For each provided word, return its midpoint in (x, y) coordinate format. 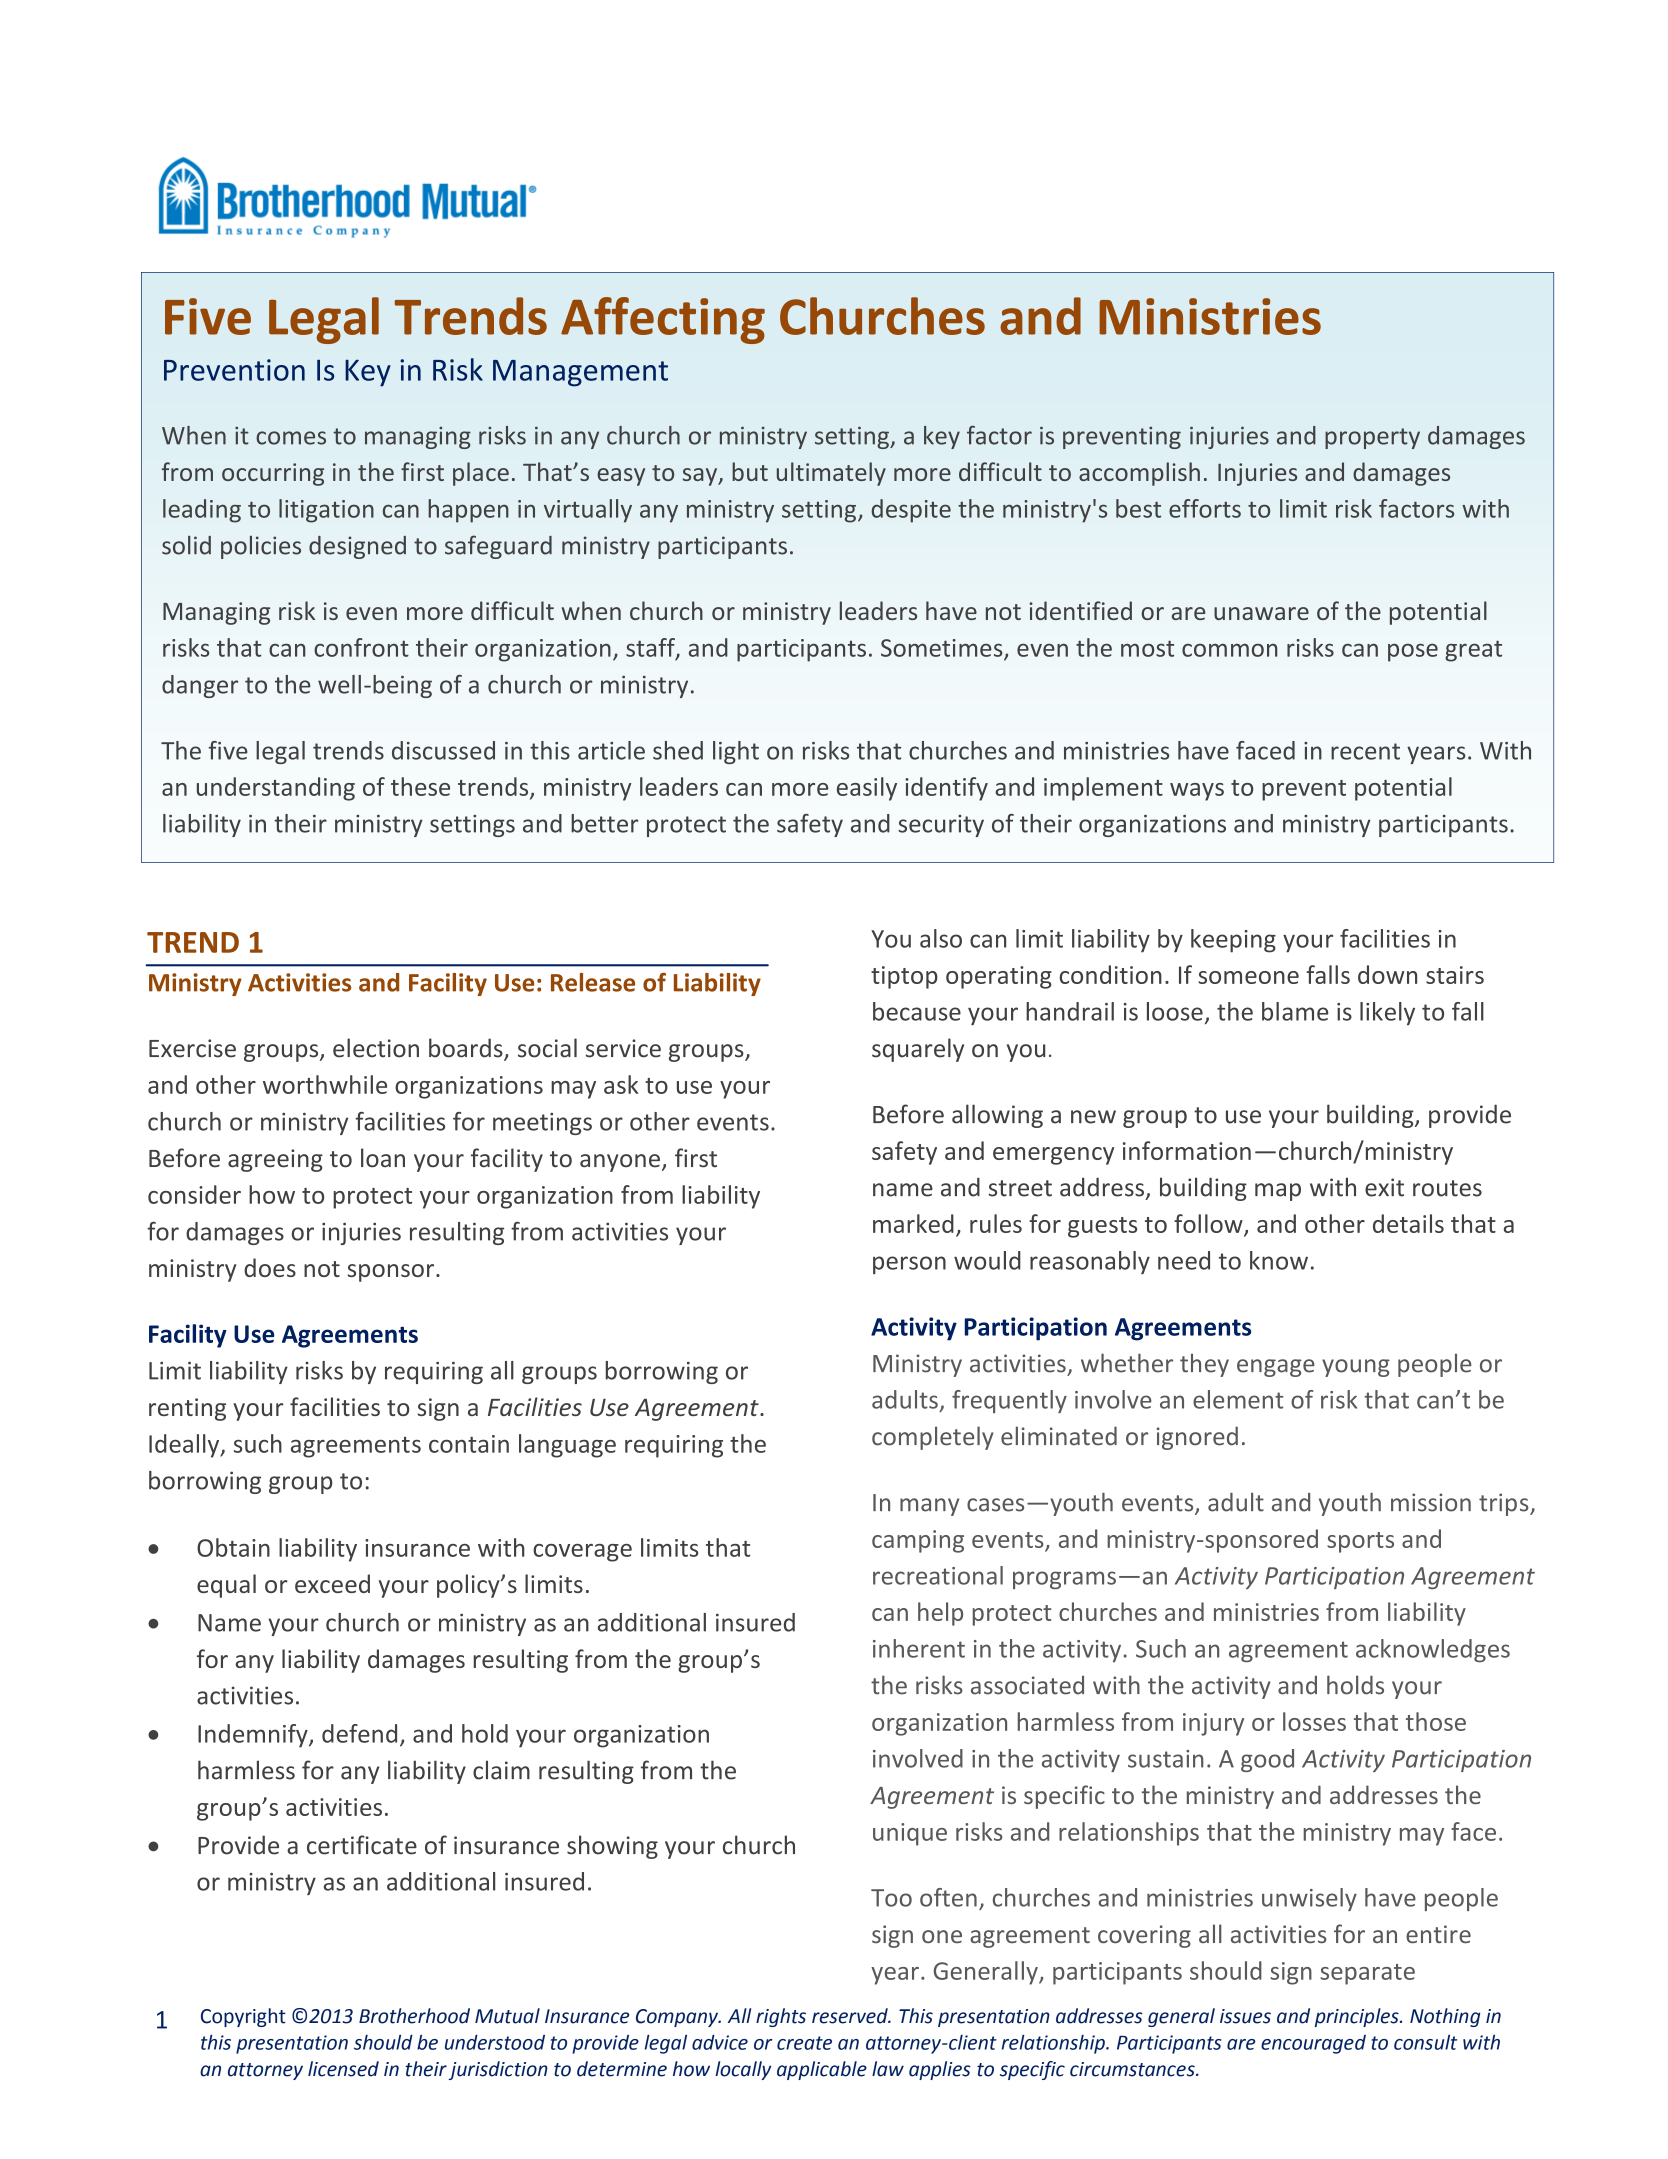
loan (383, 1158)
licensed (343, 2069)
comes (291, 438)
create (804, 2043)
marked (913, 1223)
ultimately (831, 474)
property (1372, 438)
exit (1384, 1187)
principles (1358, 2017)
